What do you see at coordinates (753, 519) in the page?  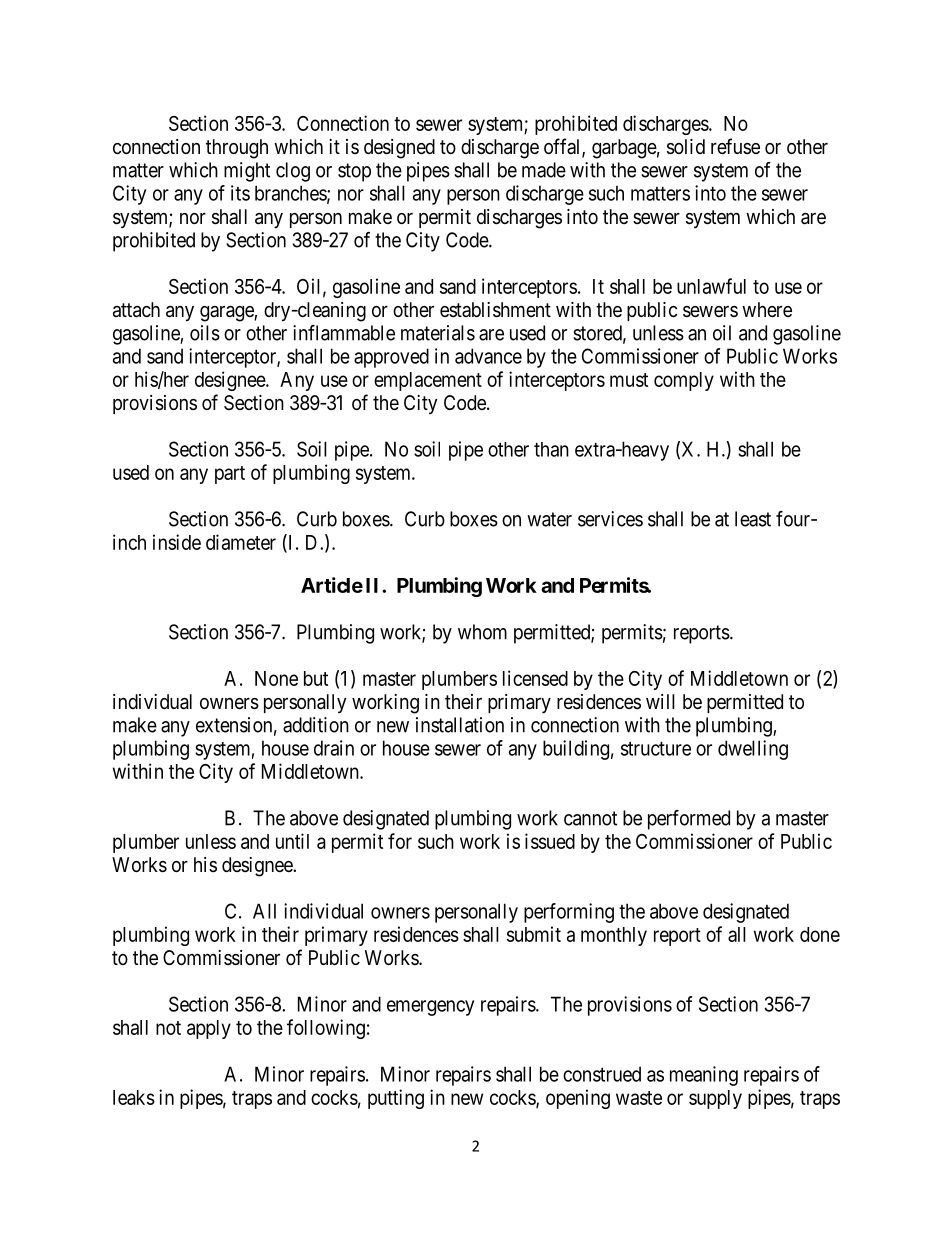 I see `least` at bounding box center [753, 519].
